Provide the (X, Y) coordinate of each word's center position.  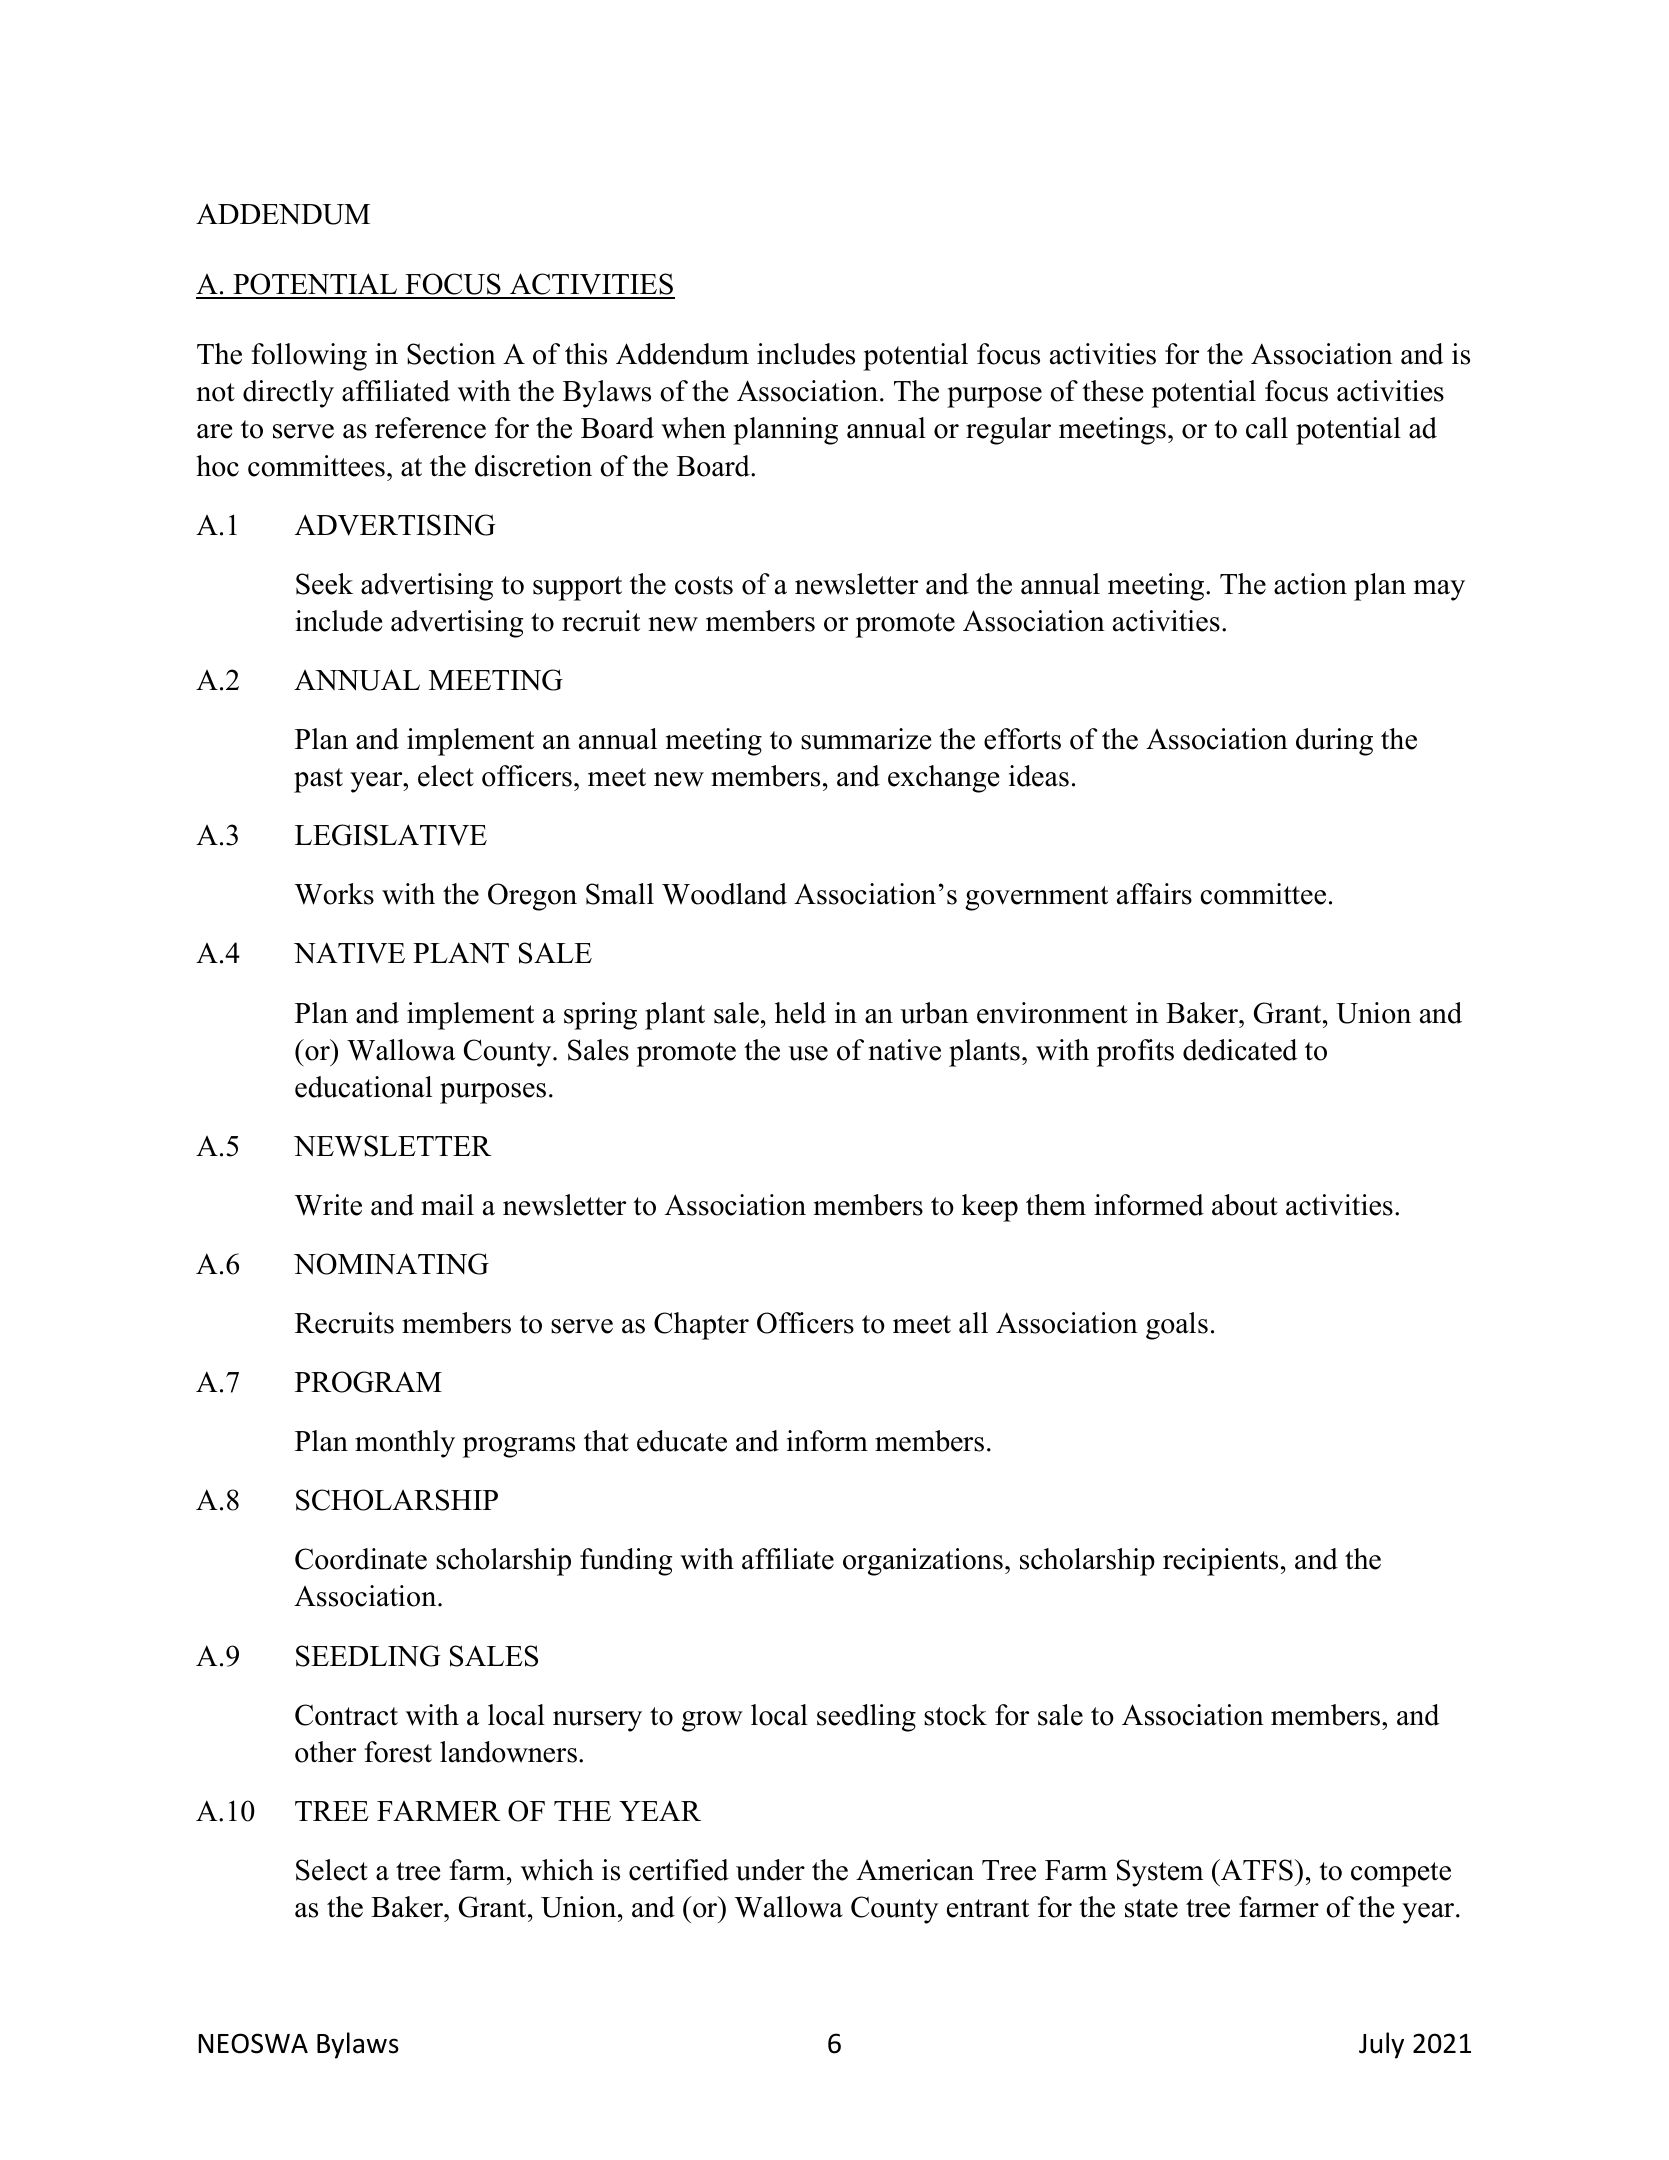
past (318, 780)
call (1267, 428)
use (808, 1053)
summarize (866, 739)
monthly (405, 1444)
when (693, 428)
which (557, 1870)
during (1334, 742)
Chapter (701, 1326)
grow (712, 1721)
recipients (1220, 1562)
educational (363, 1087)
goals (1177, 1326)
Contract (346, 1715)
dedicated (1240, 1050)
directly (288, 394)
